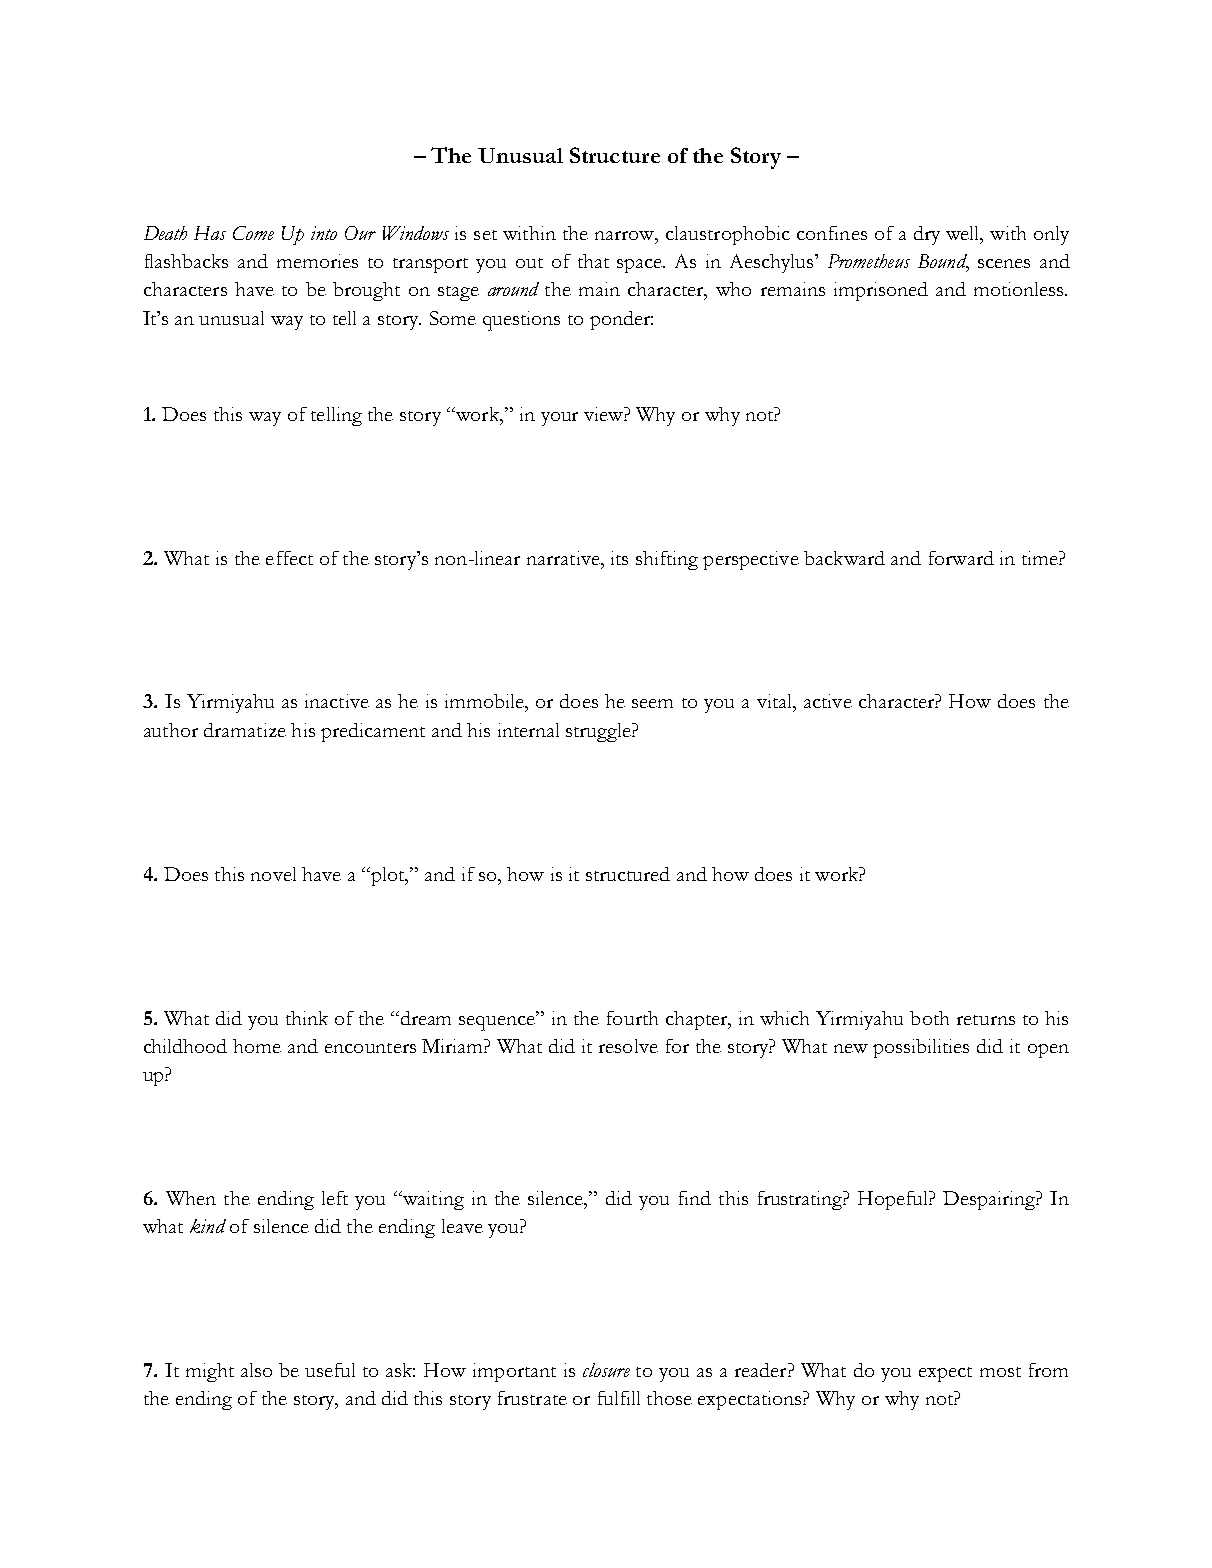 The image size is (1212, 1568). What do you see at coordinates (775, 701) in the screenshot?
I see `vital` at bounding box center [775, 701].
